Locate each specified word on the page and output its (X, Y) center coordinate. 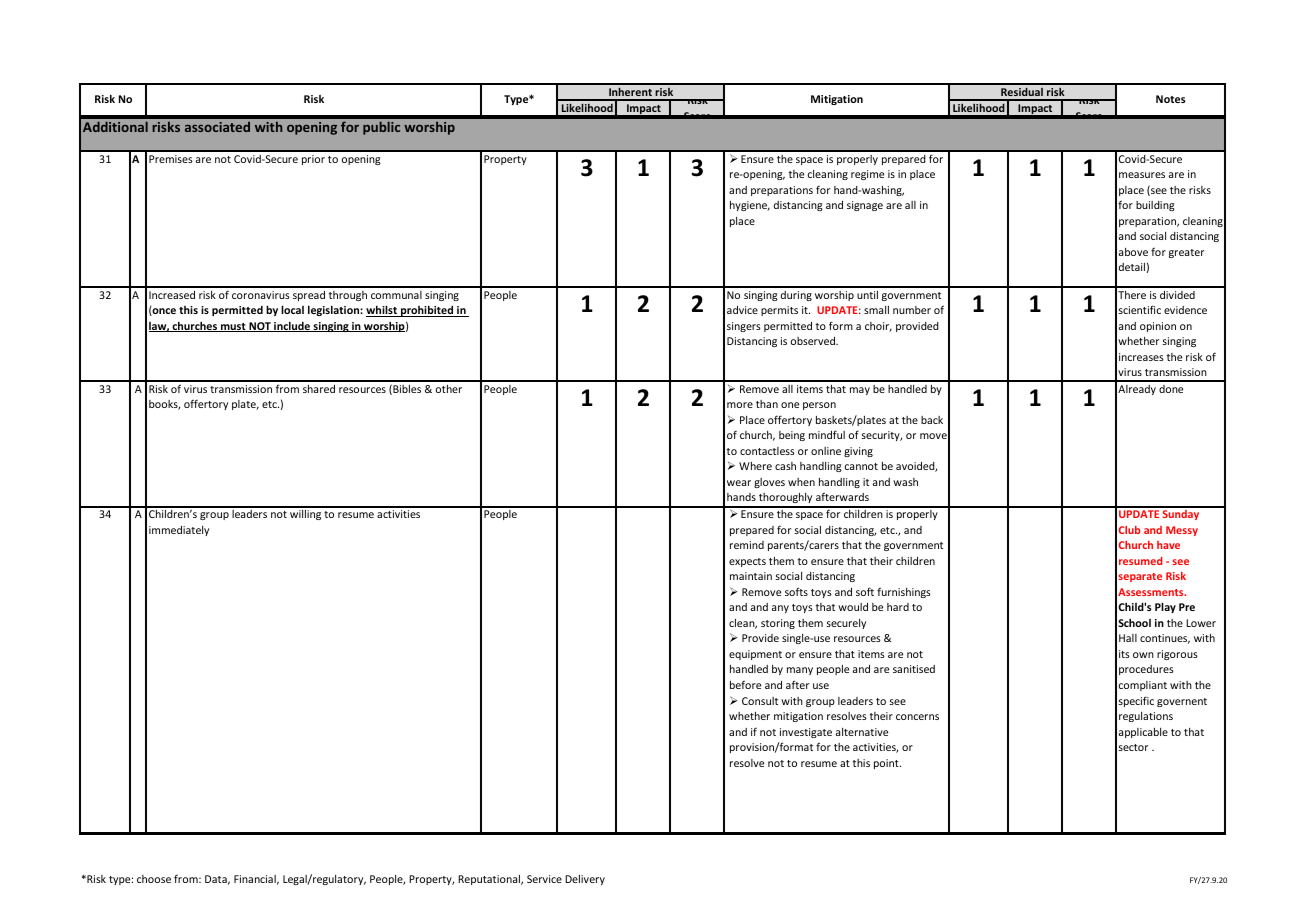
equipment (755, 655)
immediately (179, 531)
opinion (1158, 327)
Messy (1182, 531)
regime (867, 175)
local (292, 309)
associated (217, 127)
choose (154, 879)
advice (742, 310)
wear (739, 483)
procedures (1146, 670)
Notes (1170, 99)
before (745, 684)
